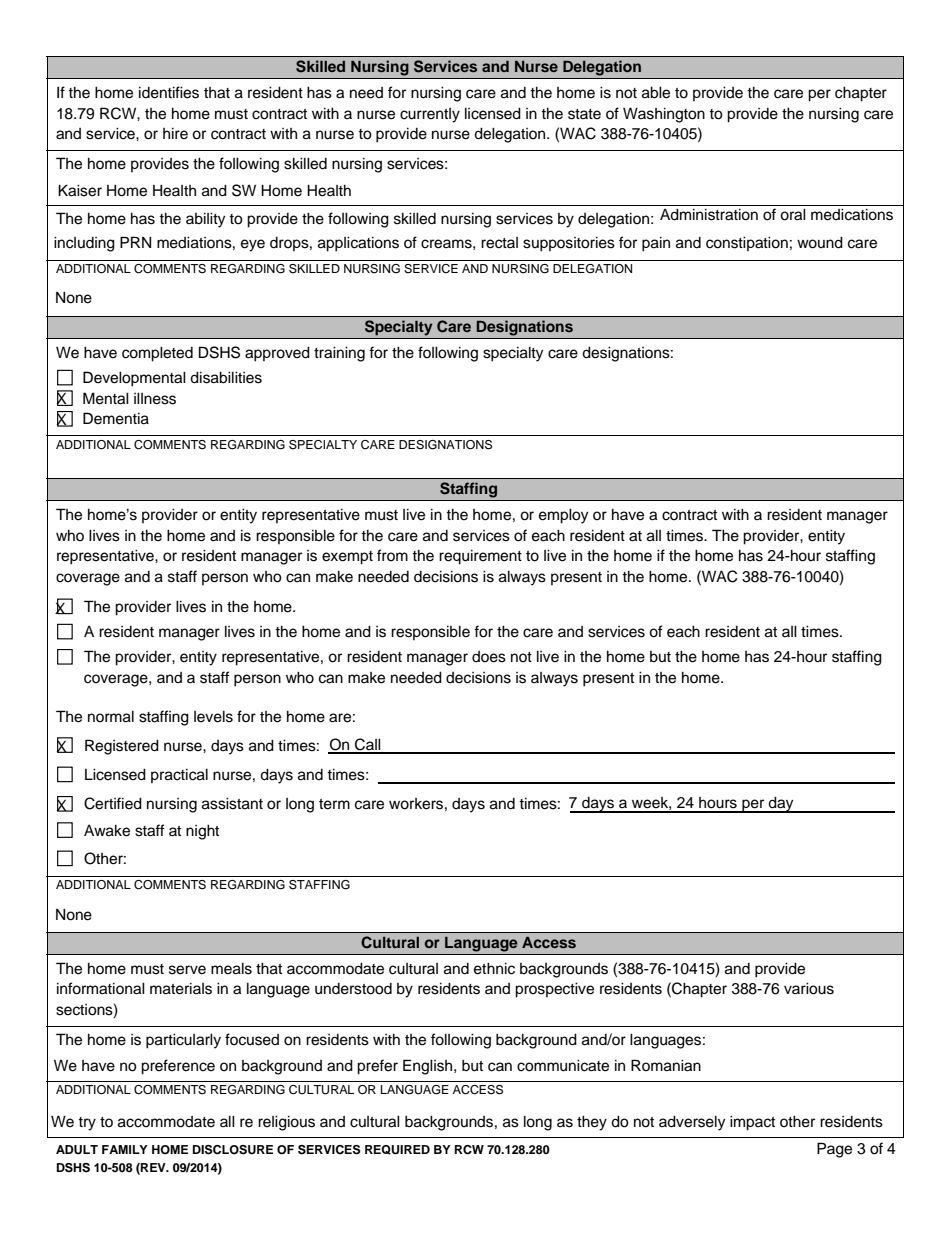 The height and width of the screenshot is (1233, 952). I want to click on REQUIRED, so click(397, 1150).
